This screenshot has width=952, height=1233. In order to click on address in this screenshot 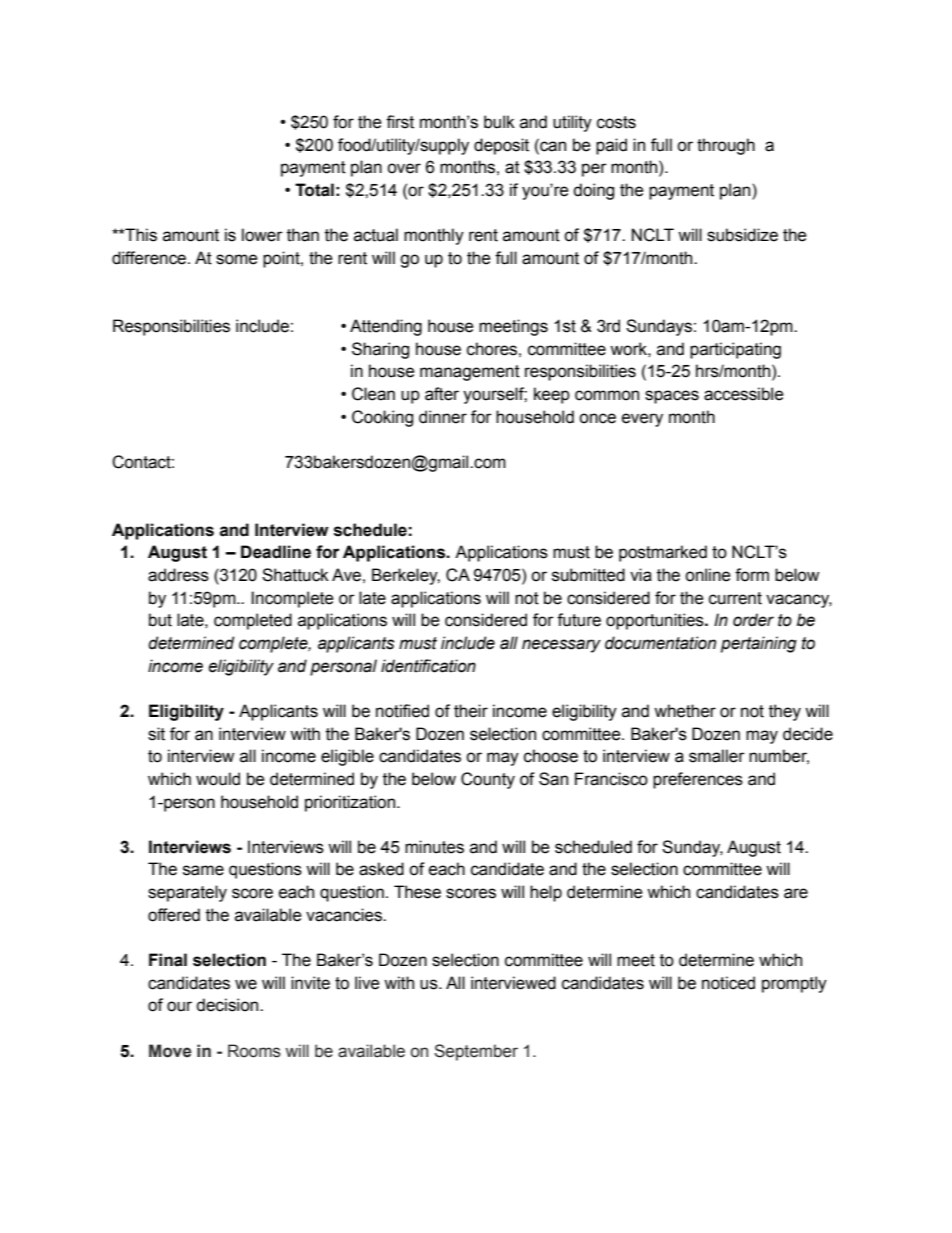, I will do `click(178, 575)`.
